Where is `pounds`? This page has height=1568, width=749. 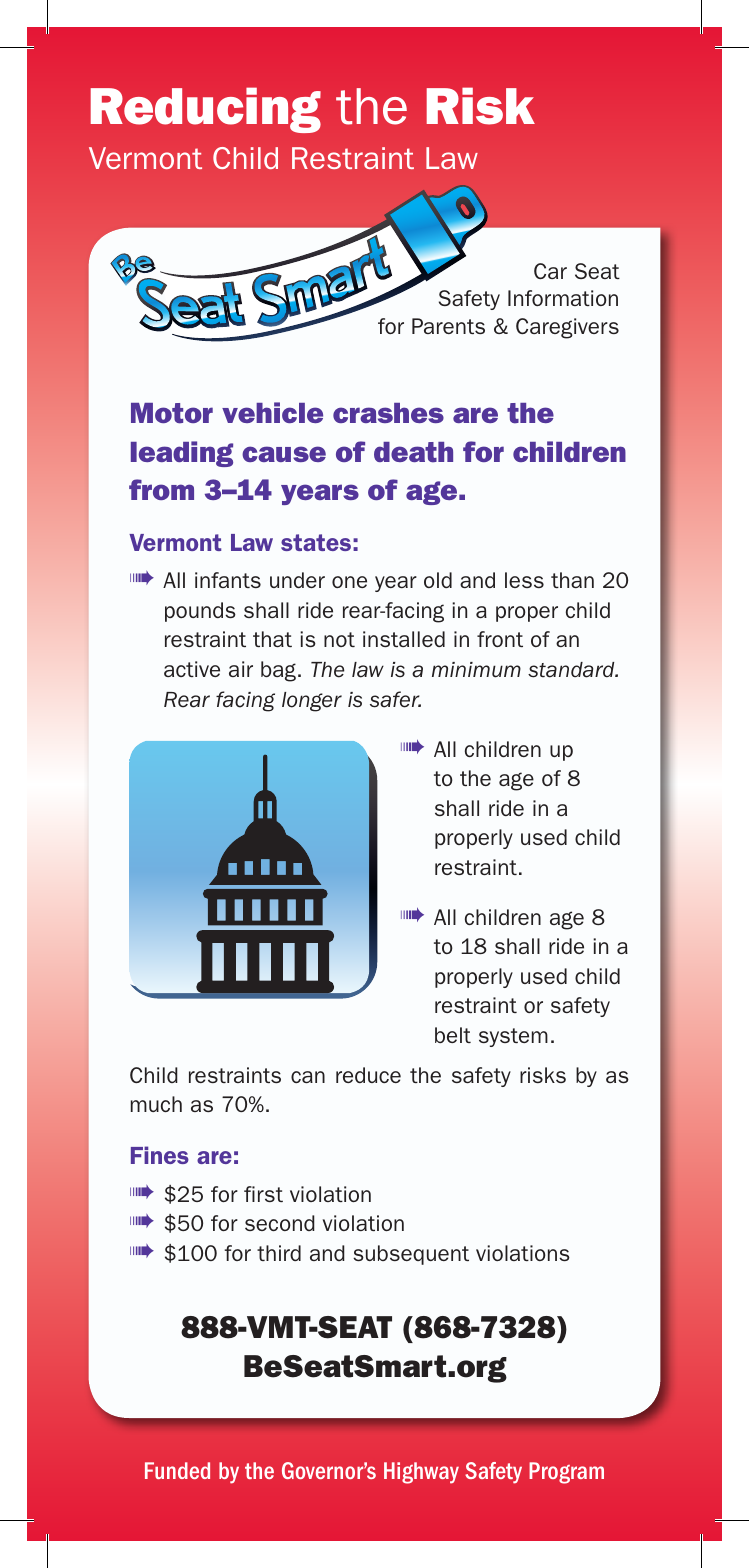 pounds is located at coordinates (200, 612).
